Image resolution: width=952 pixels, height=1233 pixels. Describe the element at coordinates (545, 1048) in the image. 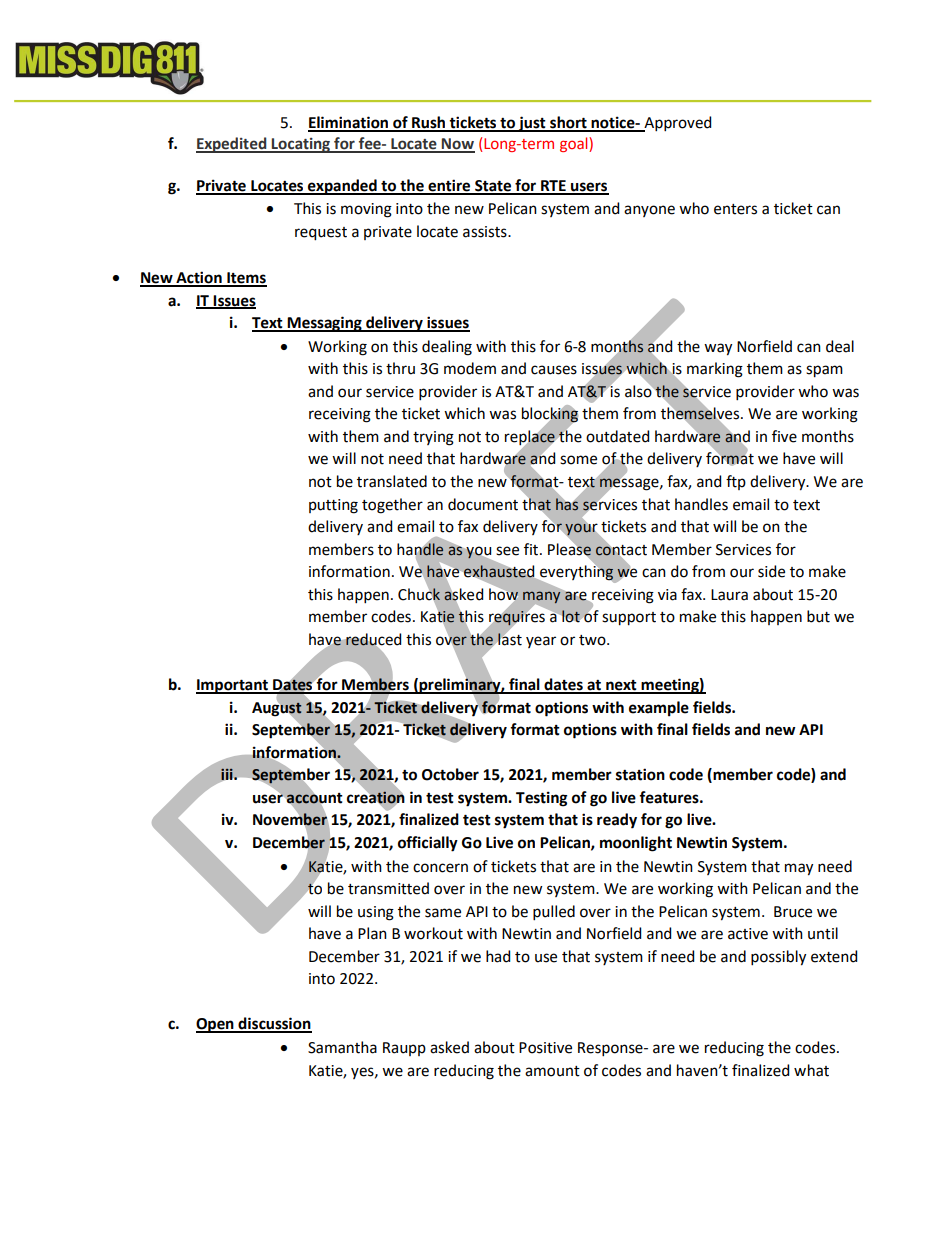

I see `Positive` at that location.
